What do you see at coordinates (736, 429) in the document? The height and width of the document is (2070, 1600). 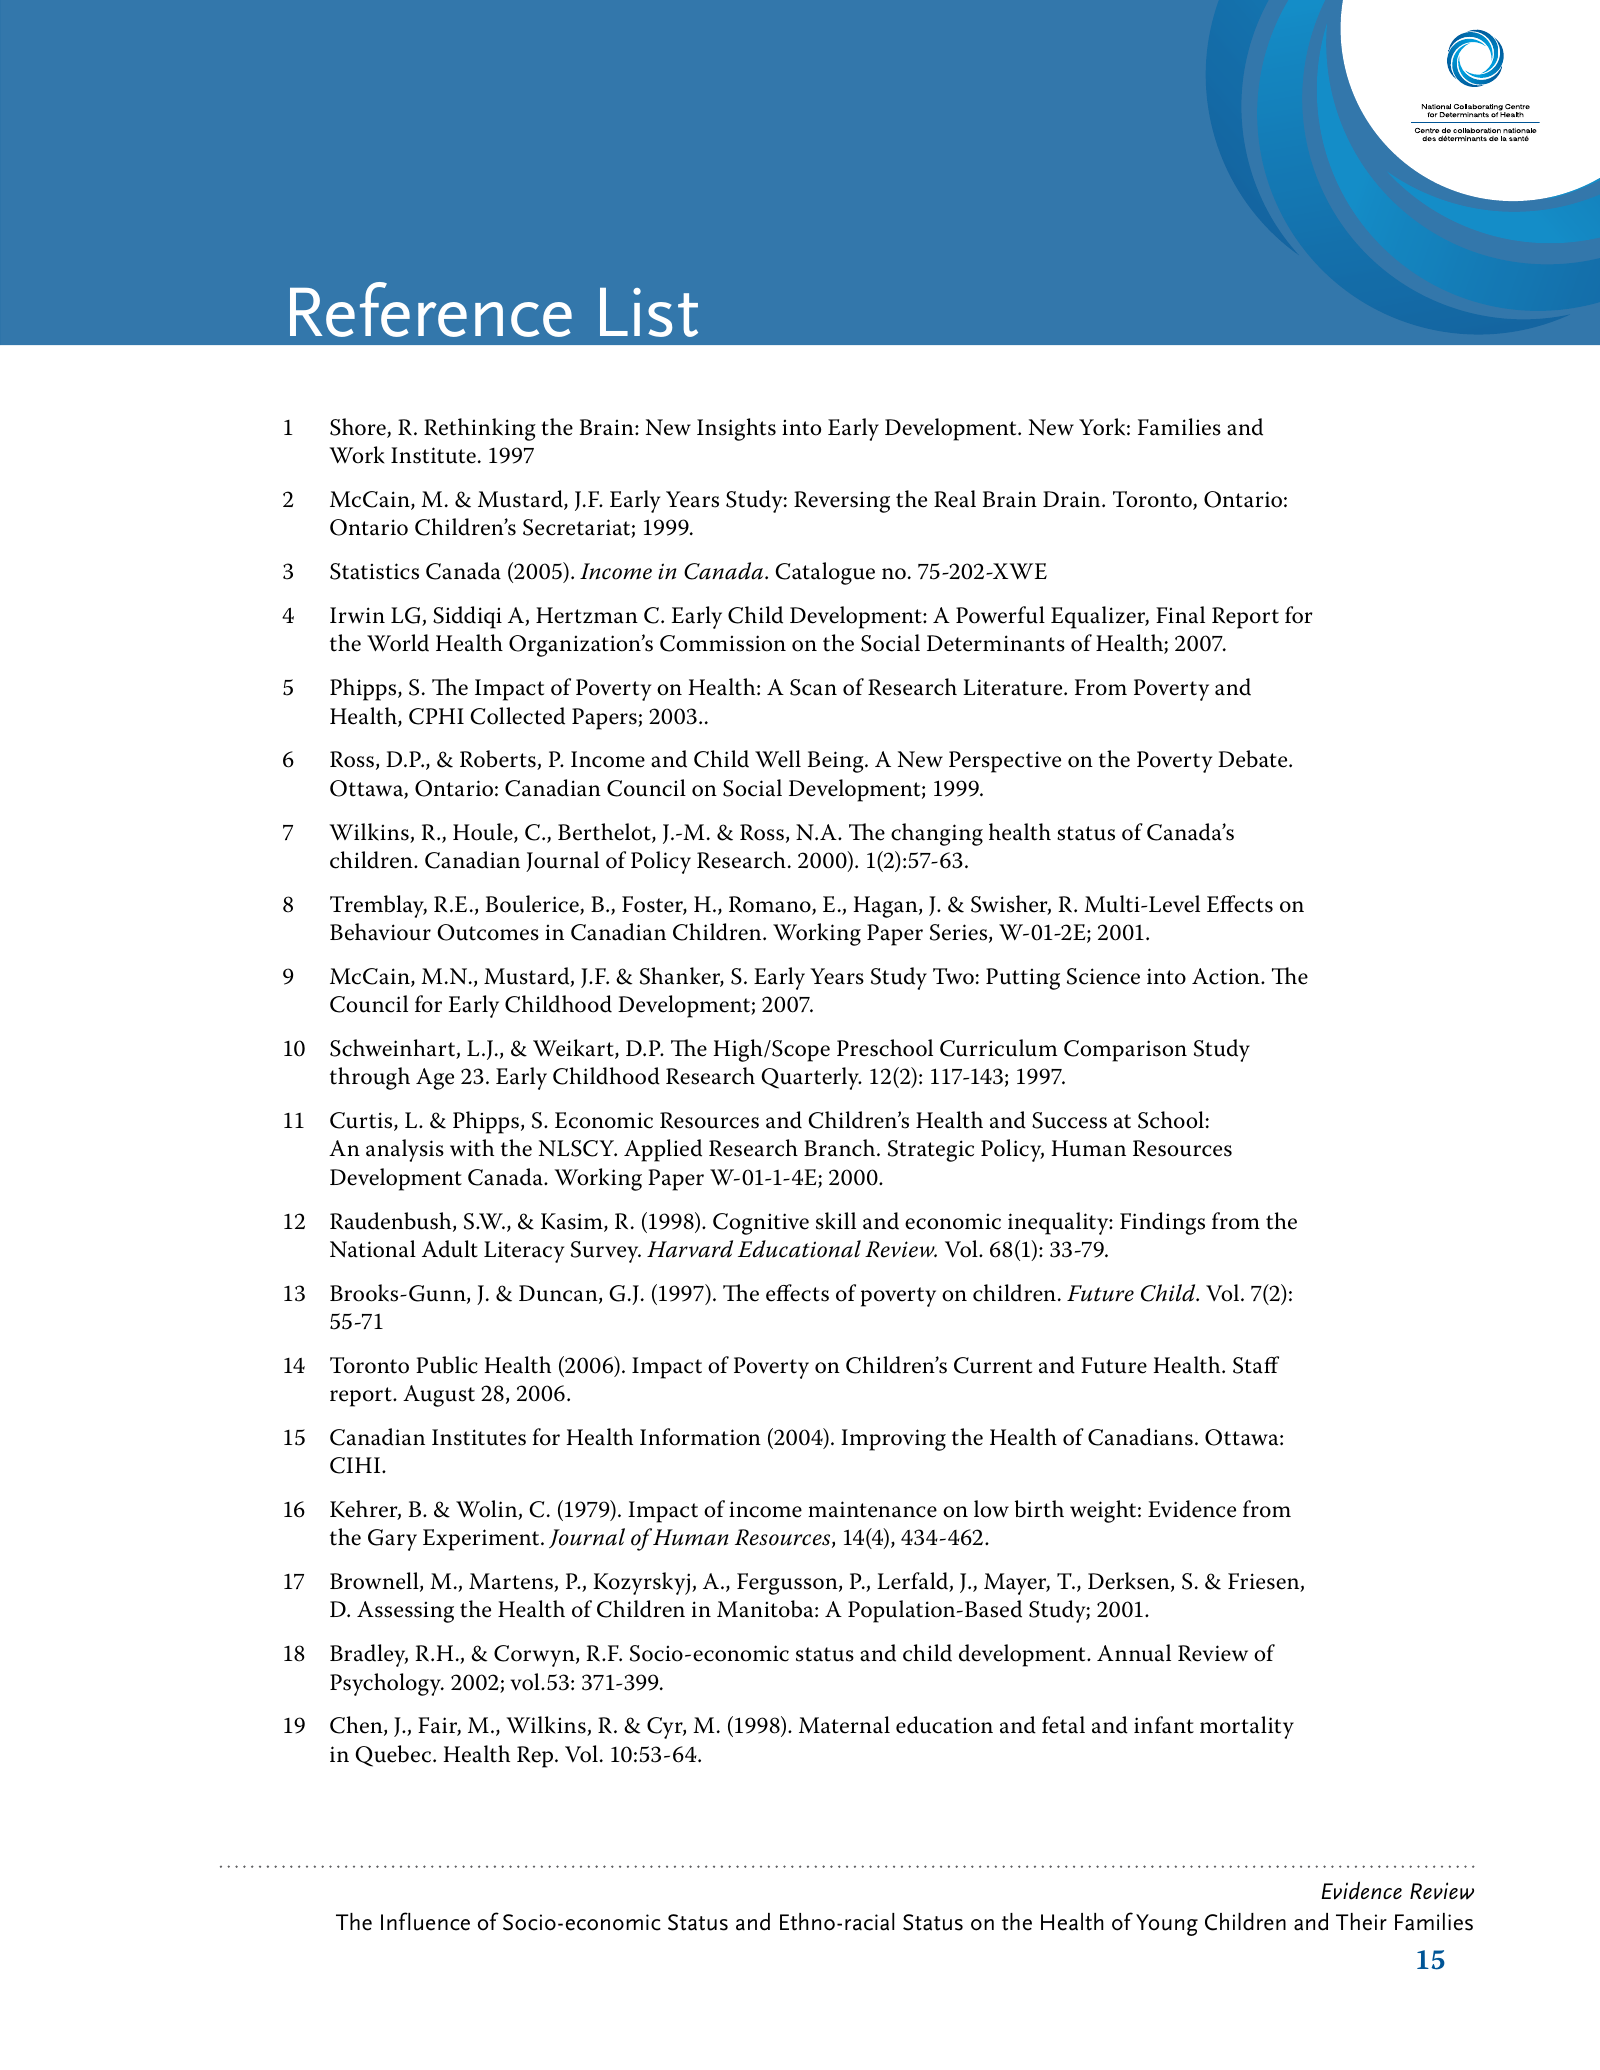 I see `Insights` at bounding box center [736, 429].
